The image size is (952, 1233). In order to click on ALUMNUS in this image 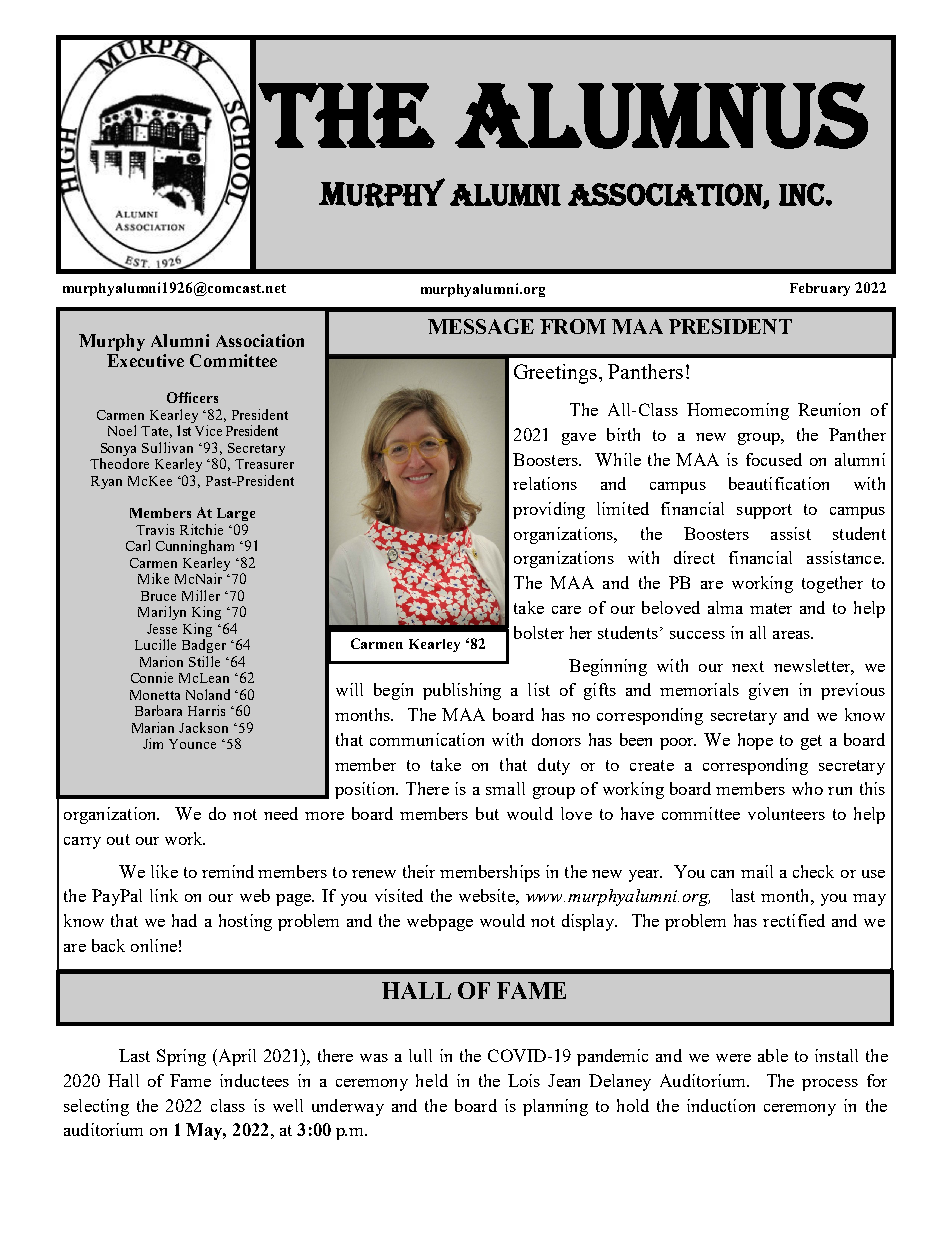, I will do `click(661, 115)`.
